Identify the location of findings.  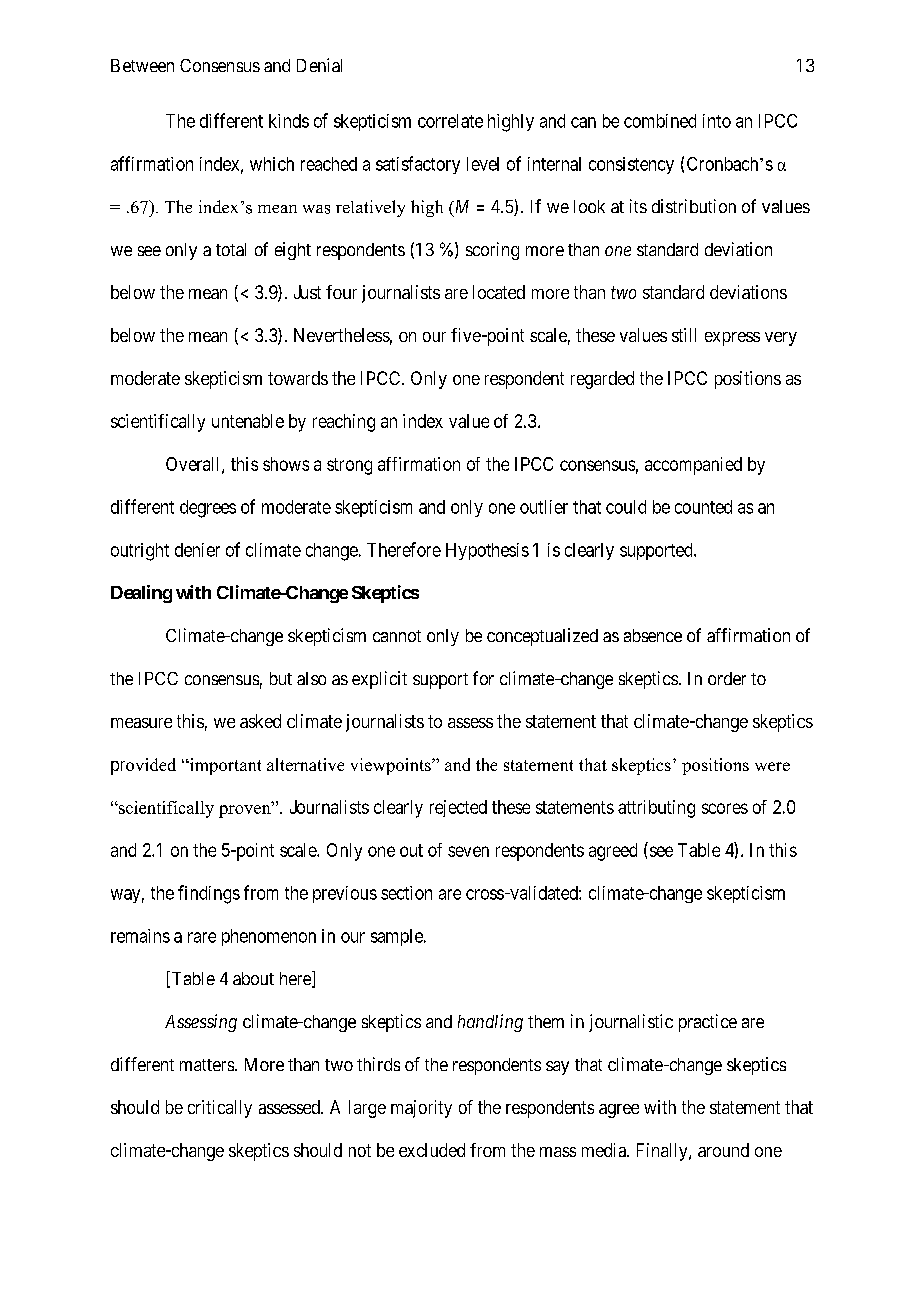
(209, 894).
